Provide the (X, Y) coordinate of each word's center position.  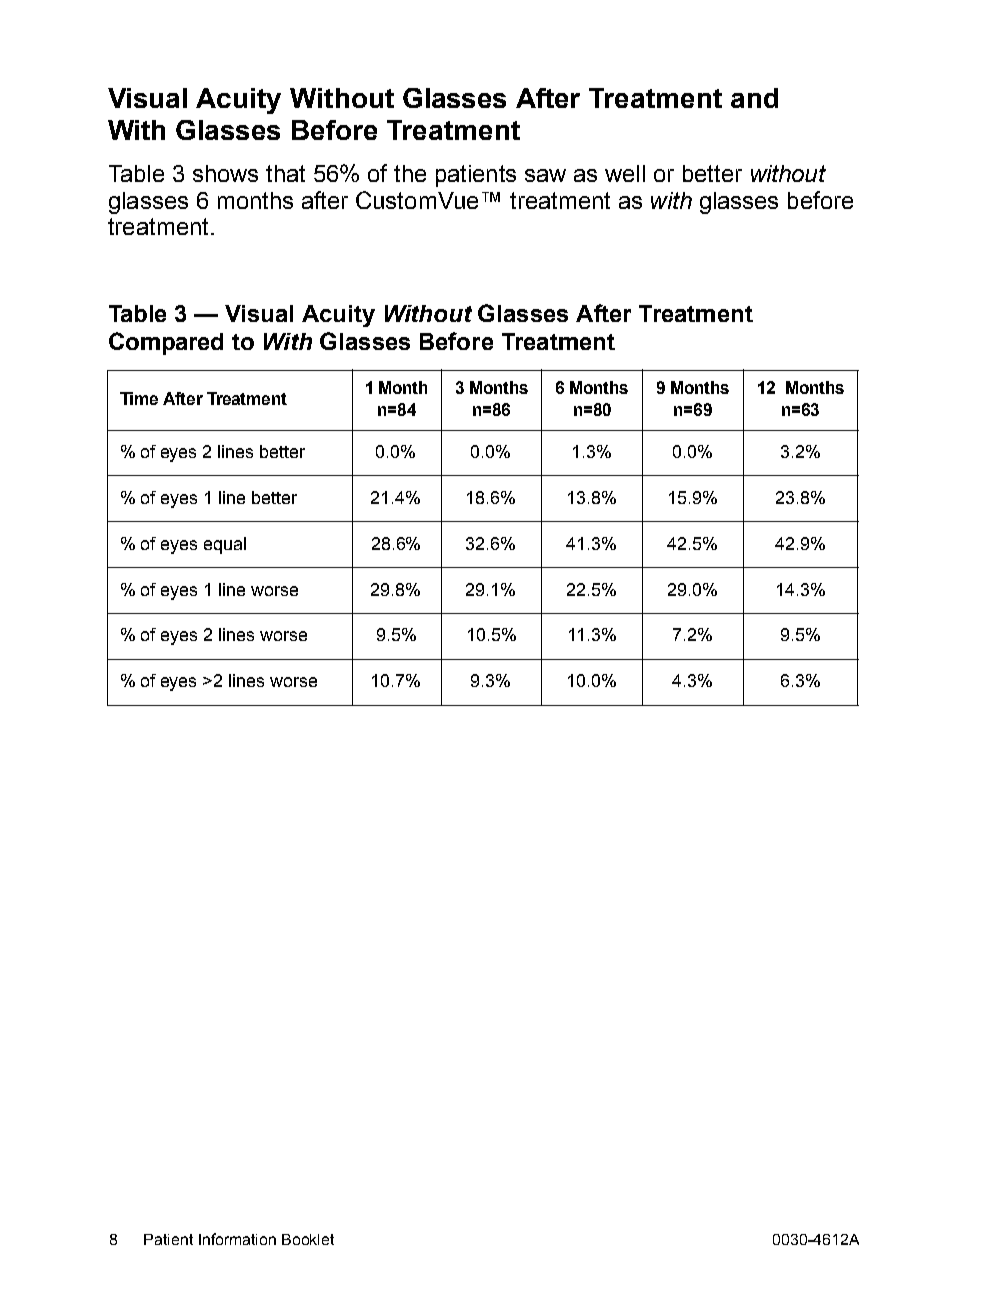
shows (225, 173)
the (410, 173)
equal (225, 545)
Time (139, 398)
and (754, 98)
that (285, 173)
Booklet (308, 1239)
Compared (166, 343)
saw (545, 175)
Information (237, 1239)
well (625, 173)
